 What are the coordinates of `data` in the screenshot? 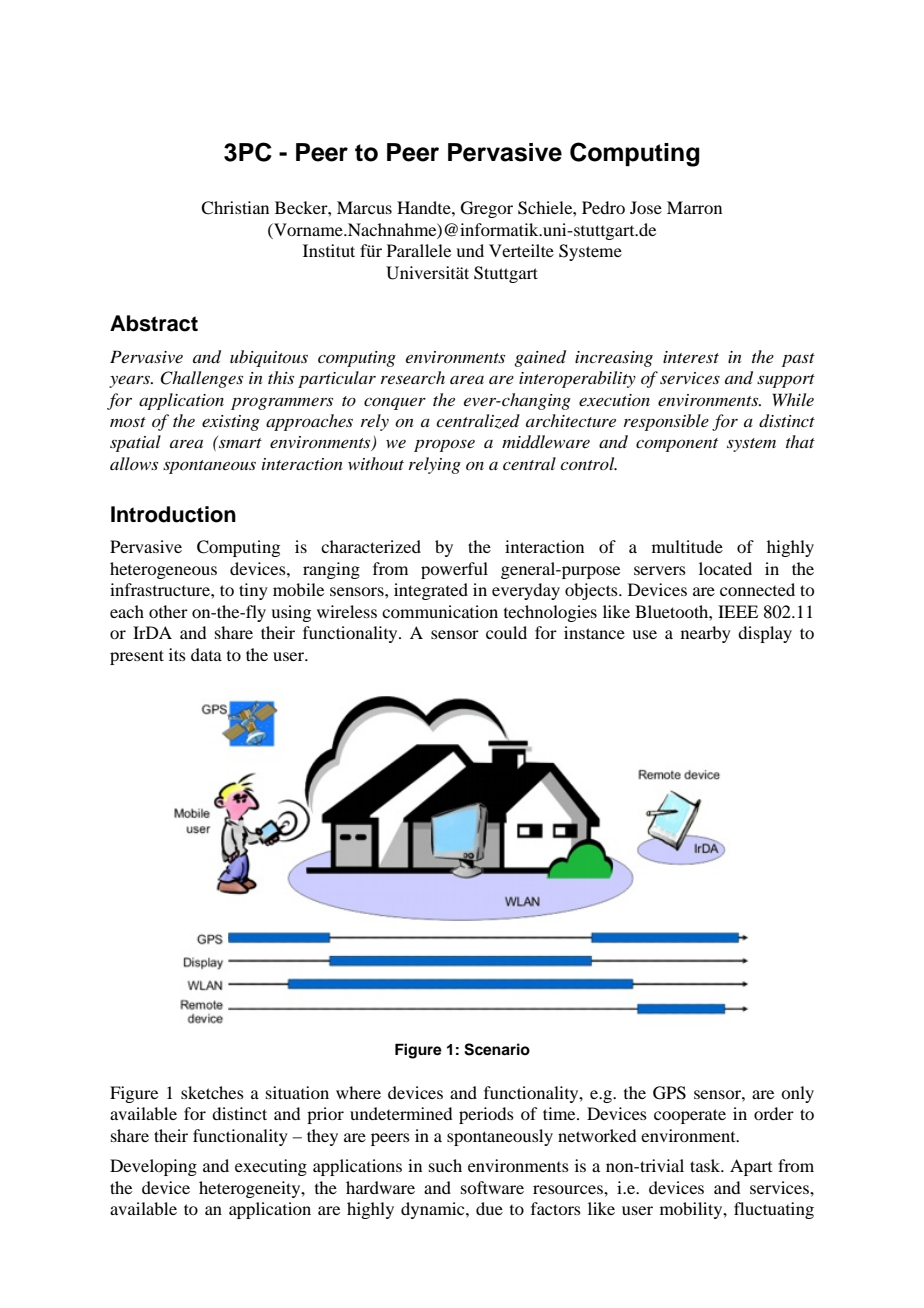 It's located at (206, 654).
